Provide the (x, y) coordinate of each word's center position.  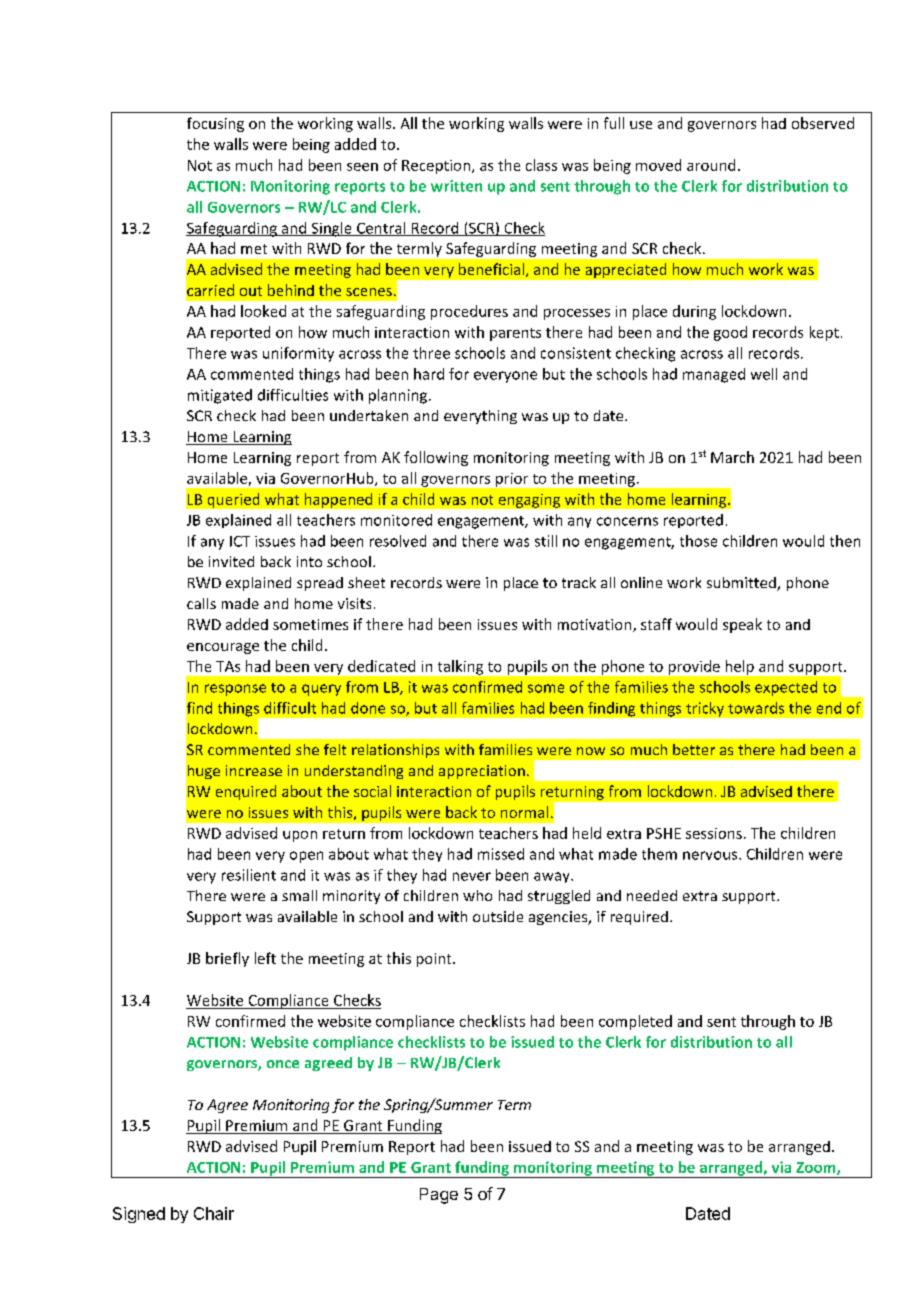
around (711, 165)
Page (439, 1196)
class (541, 165)
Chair (214, 1213)
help (740, 667)
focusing (215, 124)
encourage (223, 648)
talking (460, 667)
